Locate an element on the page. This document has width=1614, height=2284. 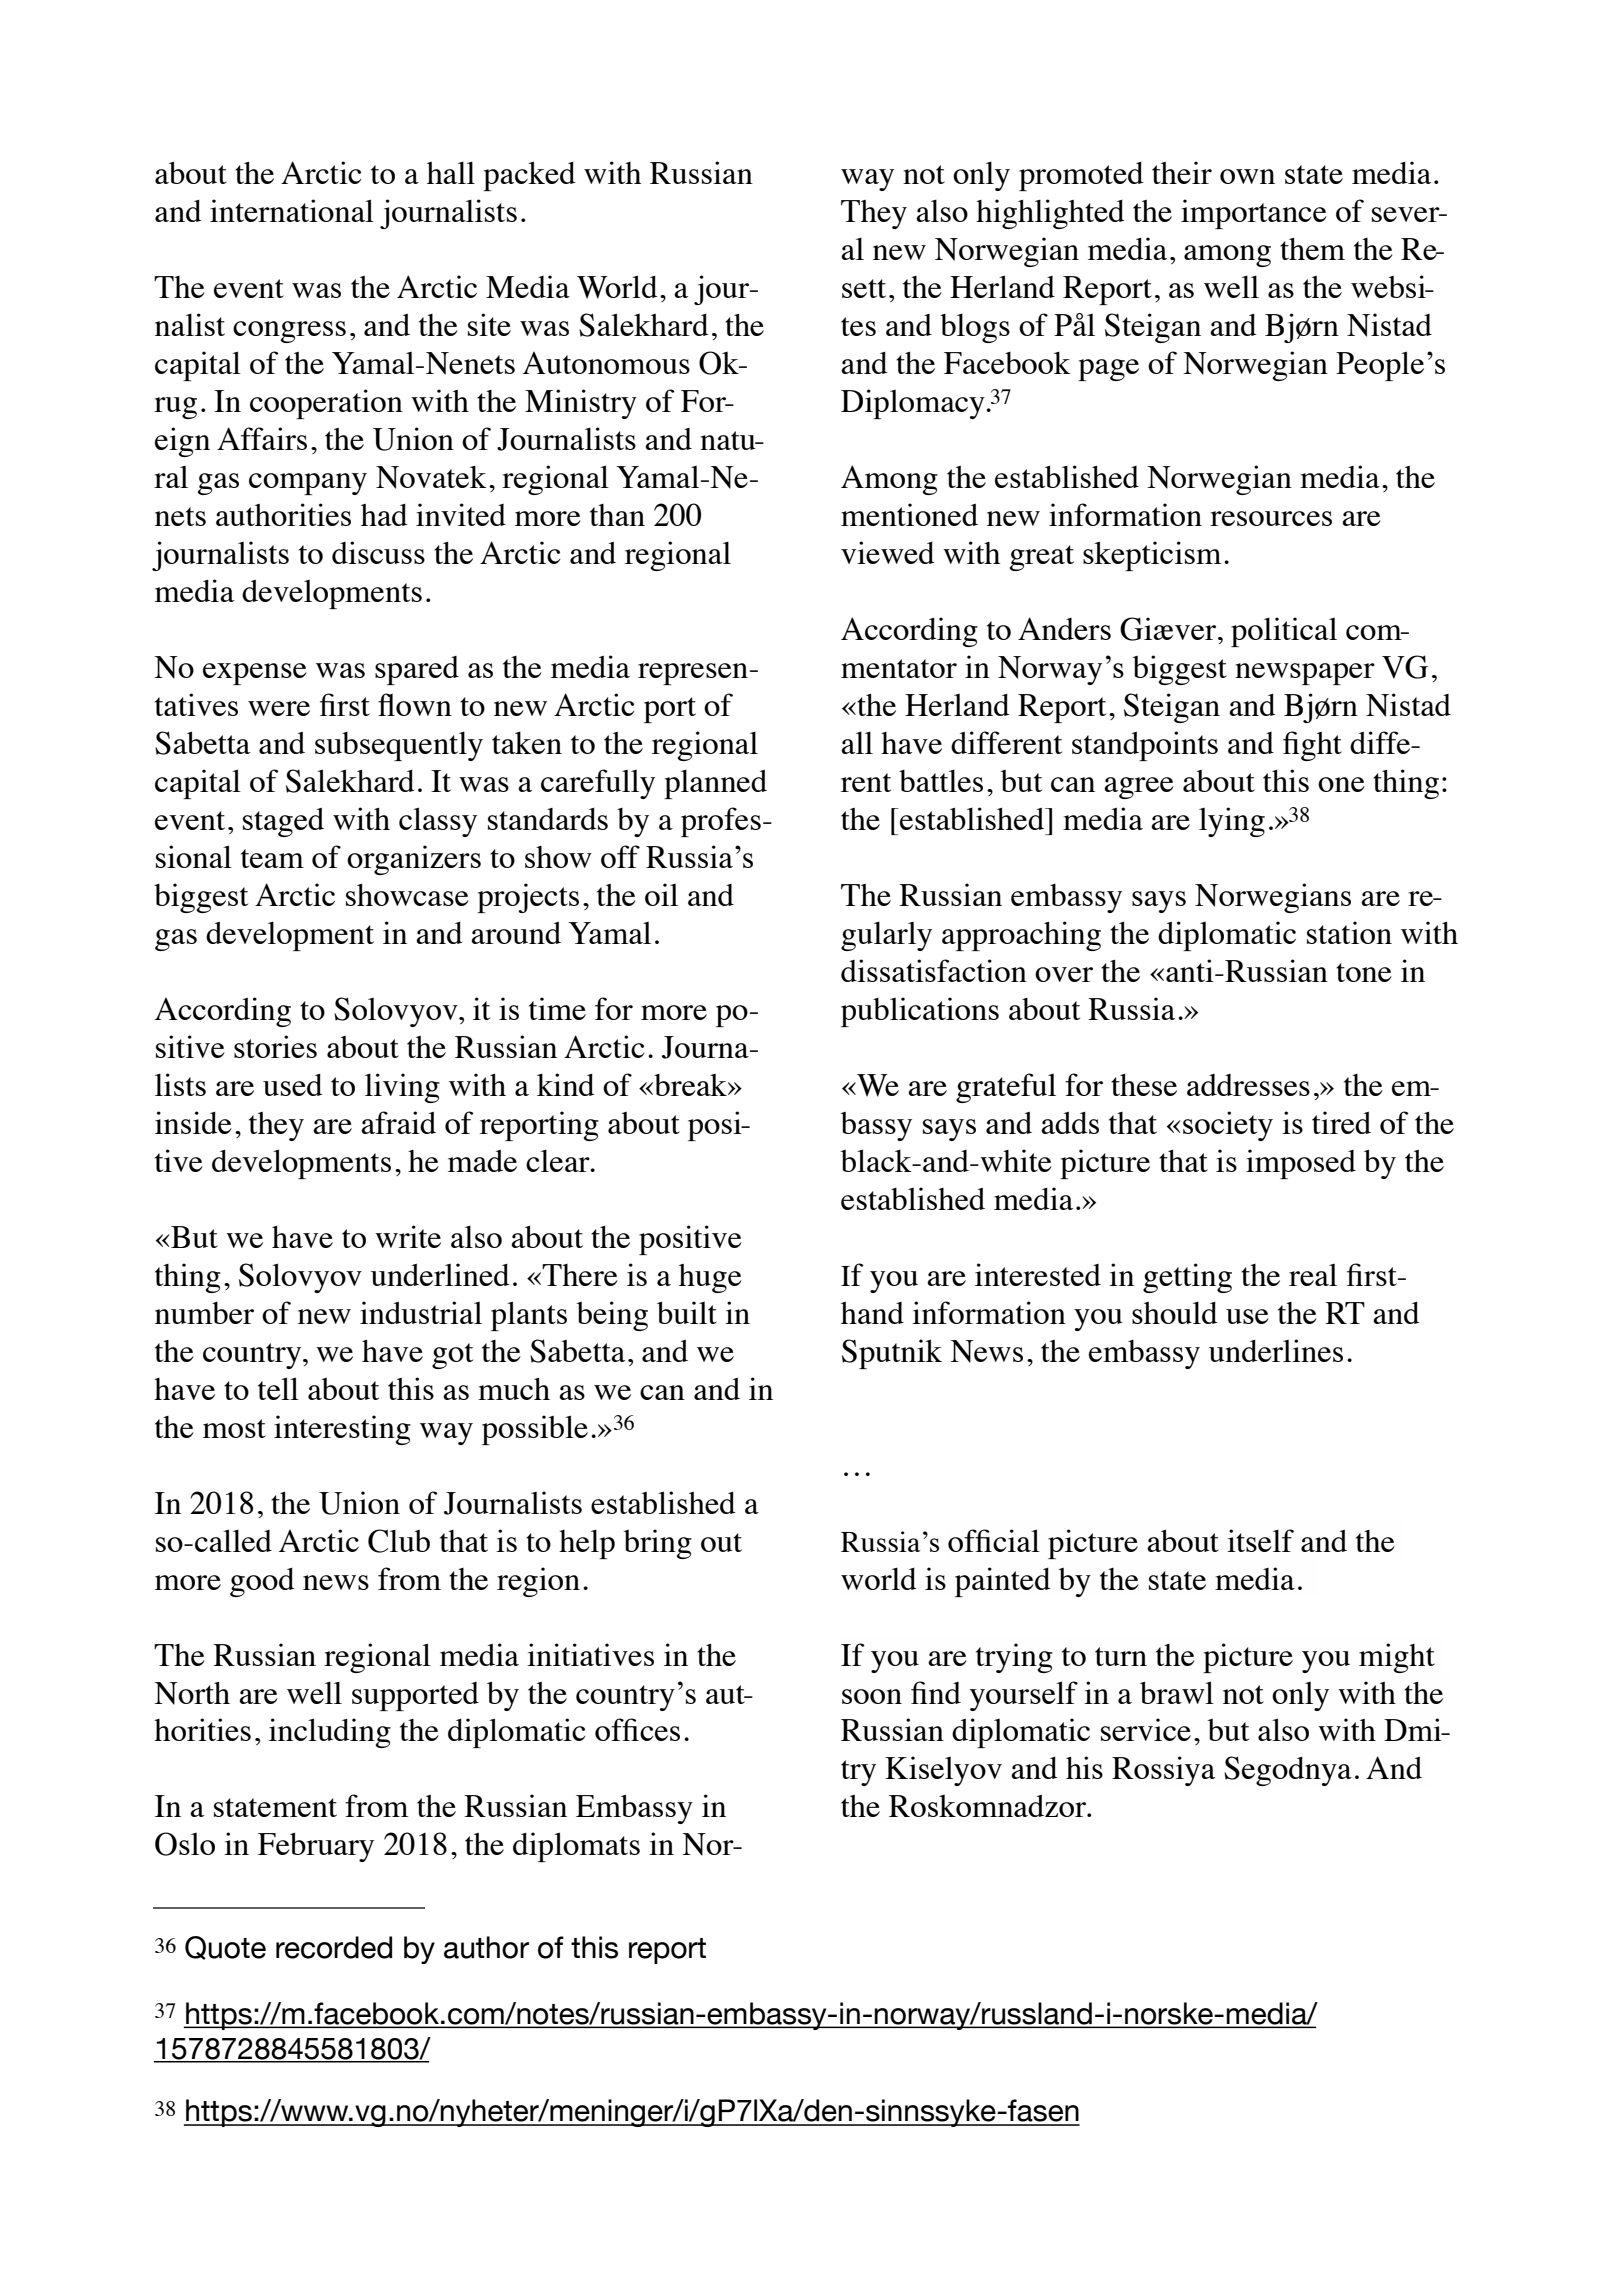
used is located at coordinates (293, 1085).
